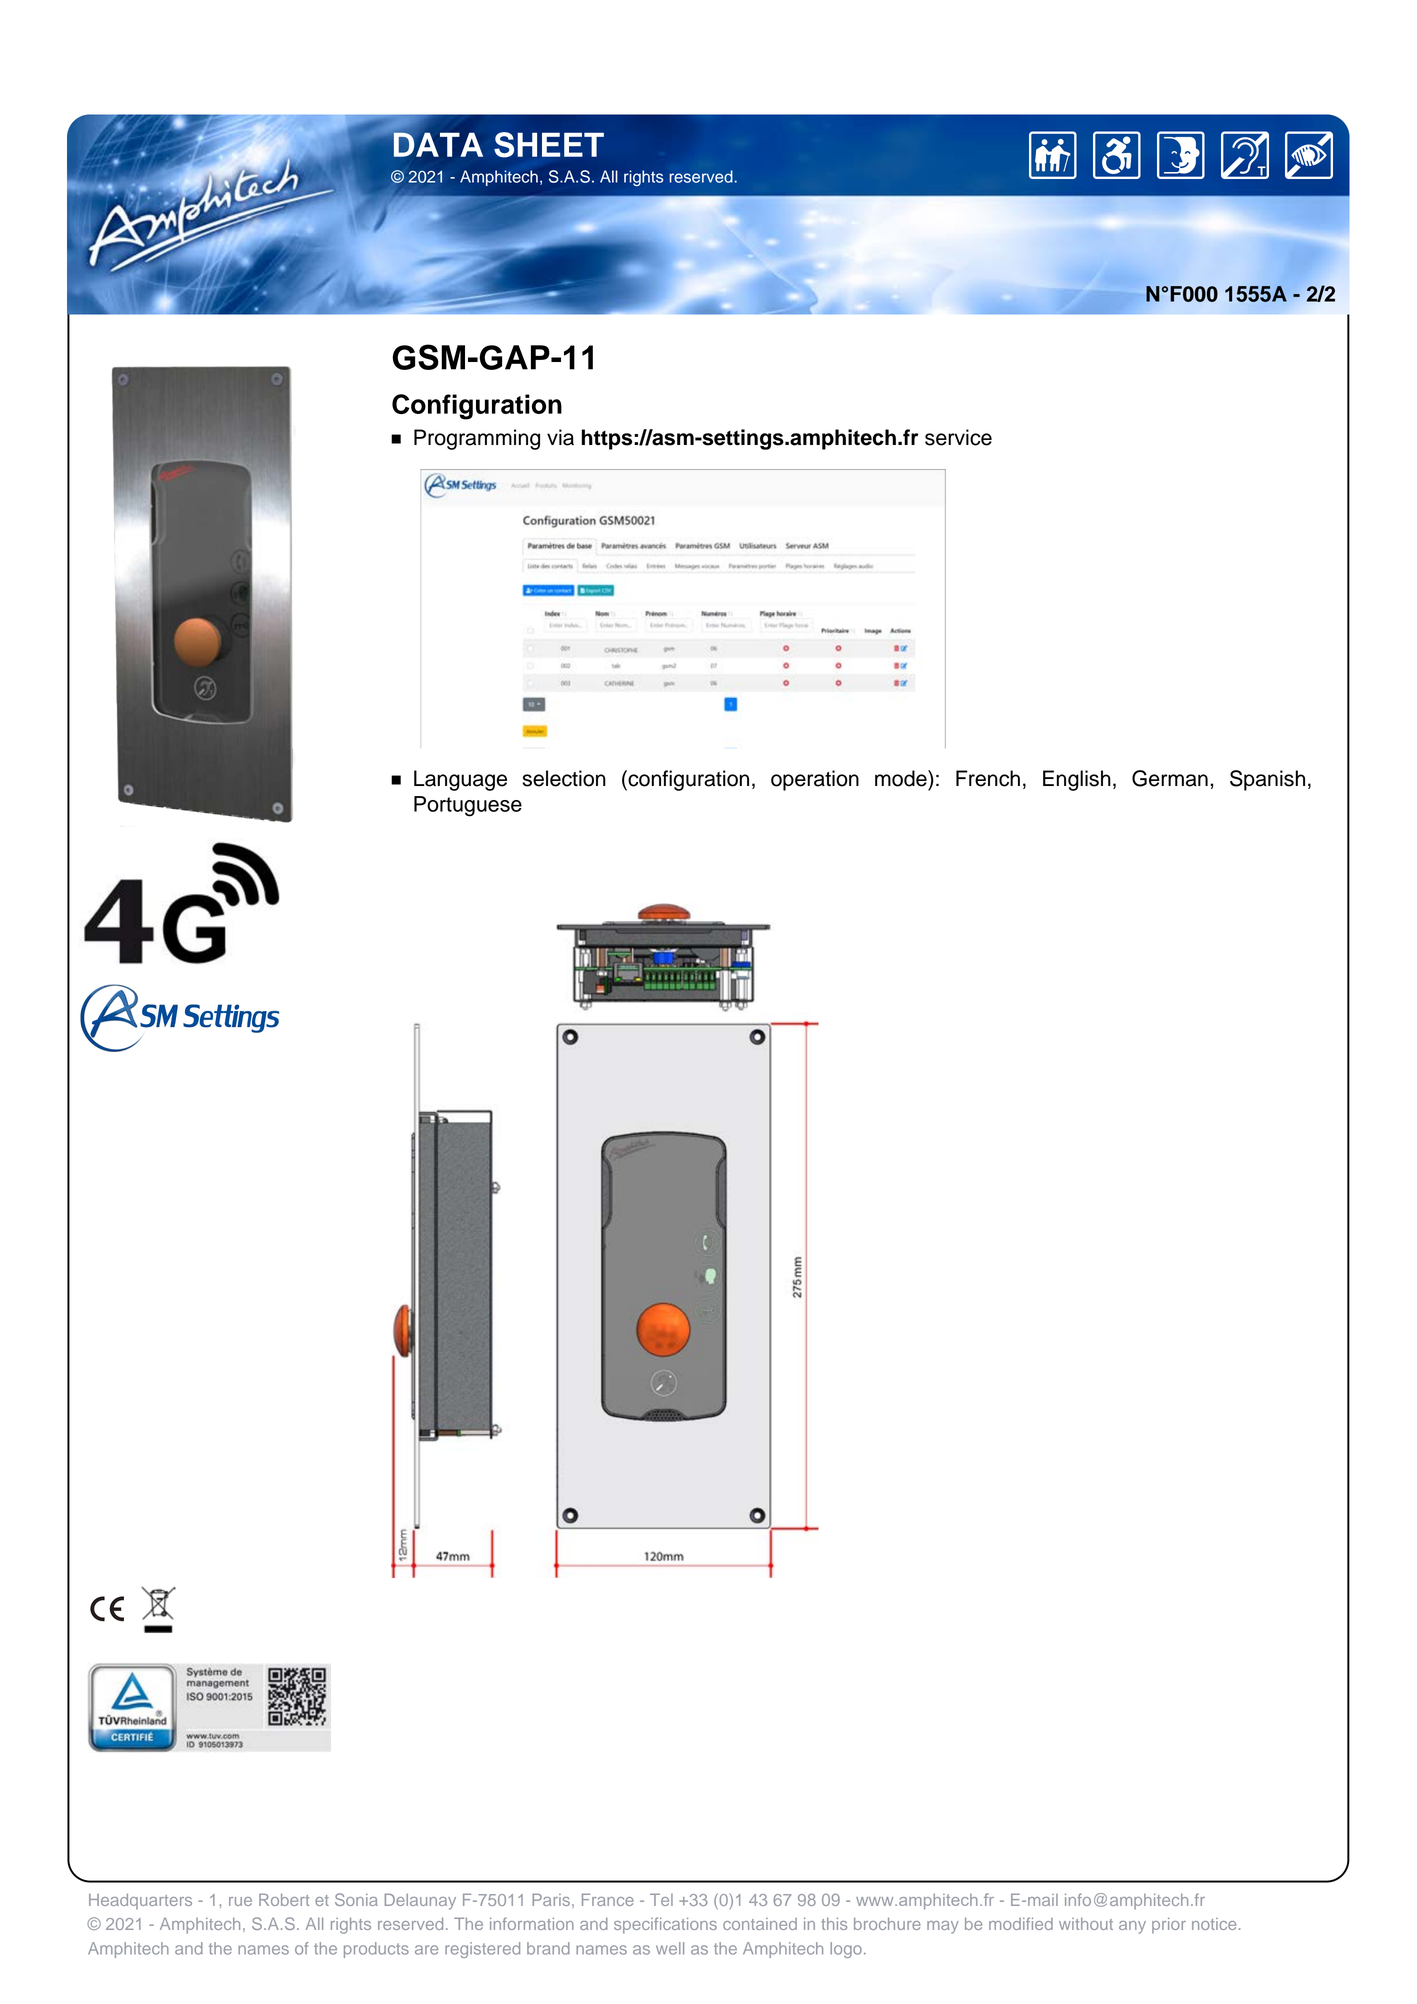 The width and height of the screenshot is (1417, 2004). I want to click on service, so click(958, 437).
